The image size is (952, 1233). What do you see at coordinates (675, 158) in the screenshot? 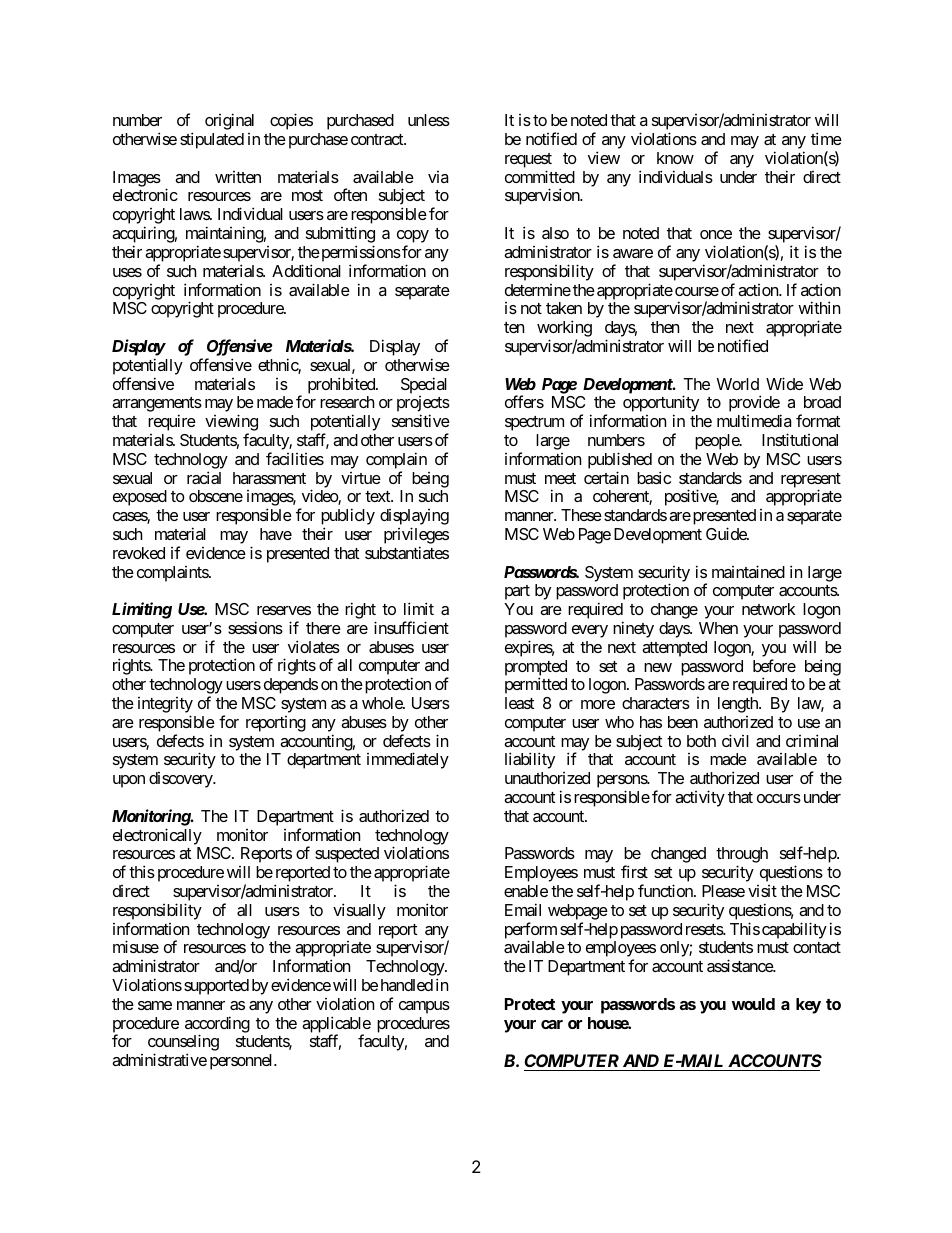
I see `know` at bounding box center [675, 158].
